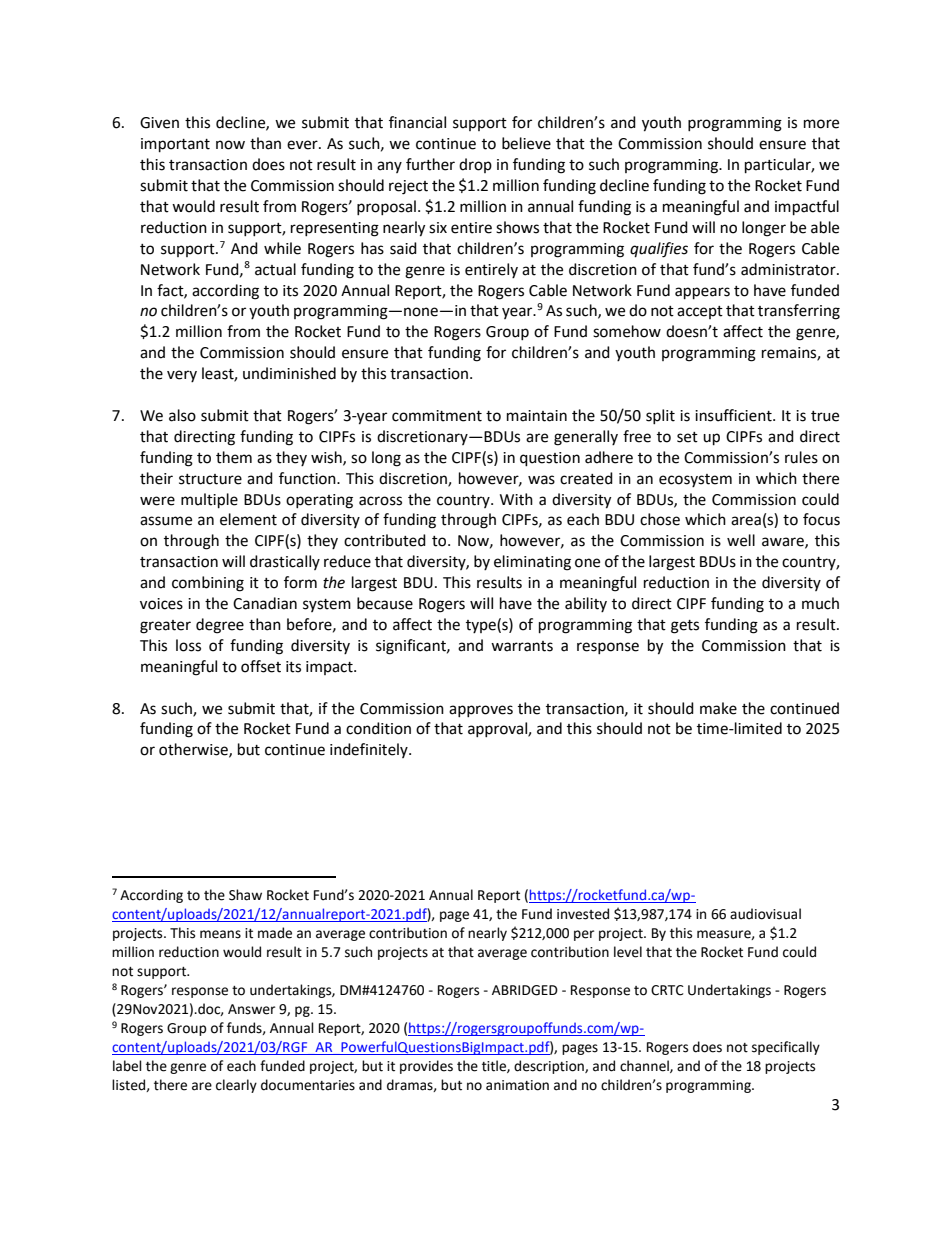 The image size is (952, 1233). Describe the element at coordinates (765, 914) in the image. I see `audiovisual` at that location.
